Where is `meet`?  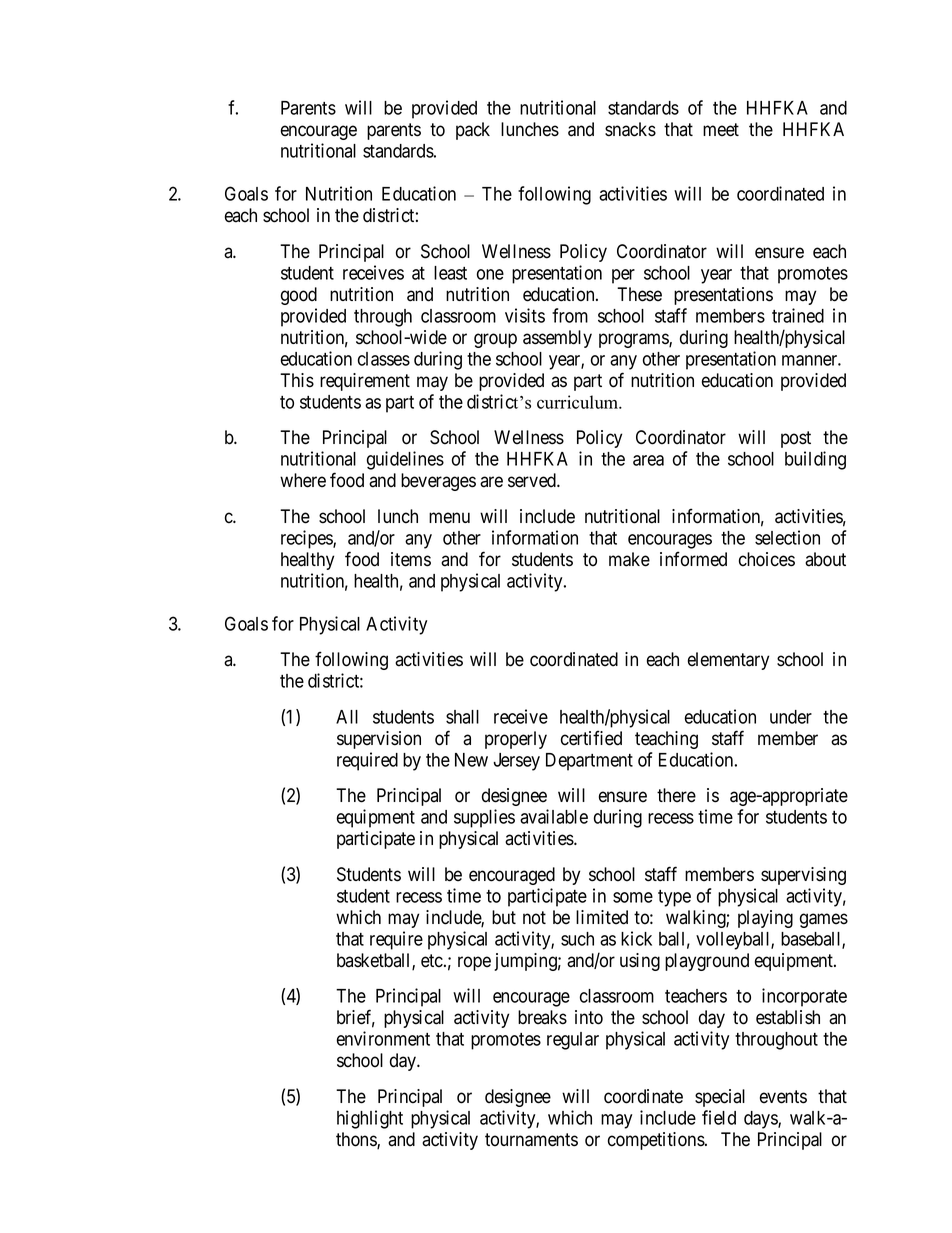
meet is located at coordinates (721, 130).
